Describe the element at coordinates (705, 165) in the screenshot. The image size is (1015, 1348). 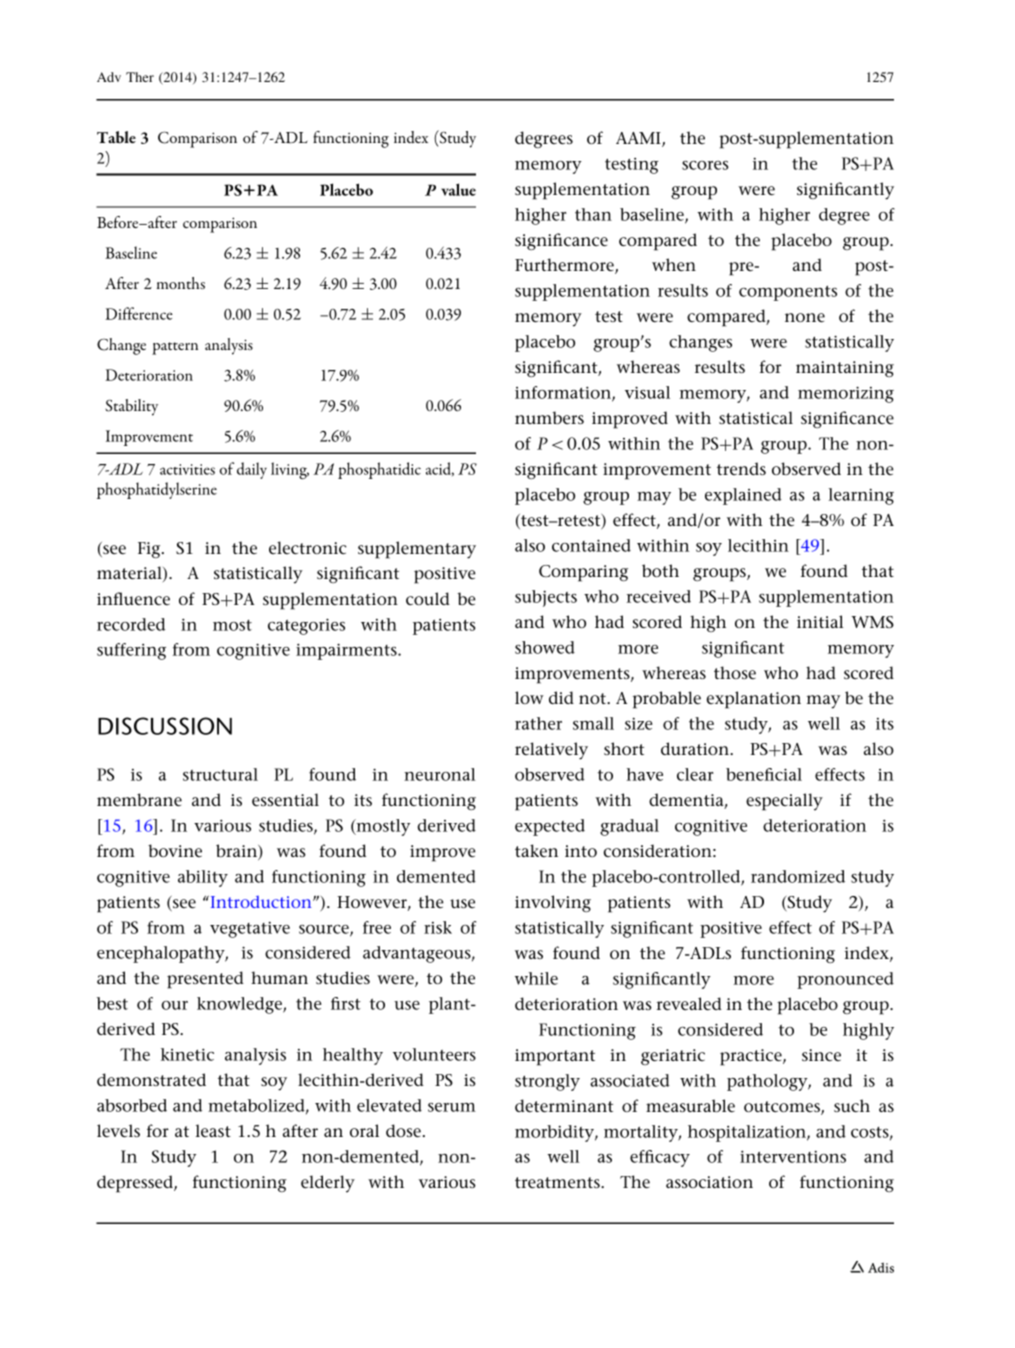
I see `scores` at that location.
